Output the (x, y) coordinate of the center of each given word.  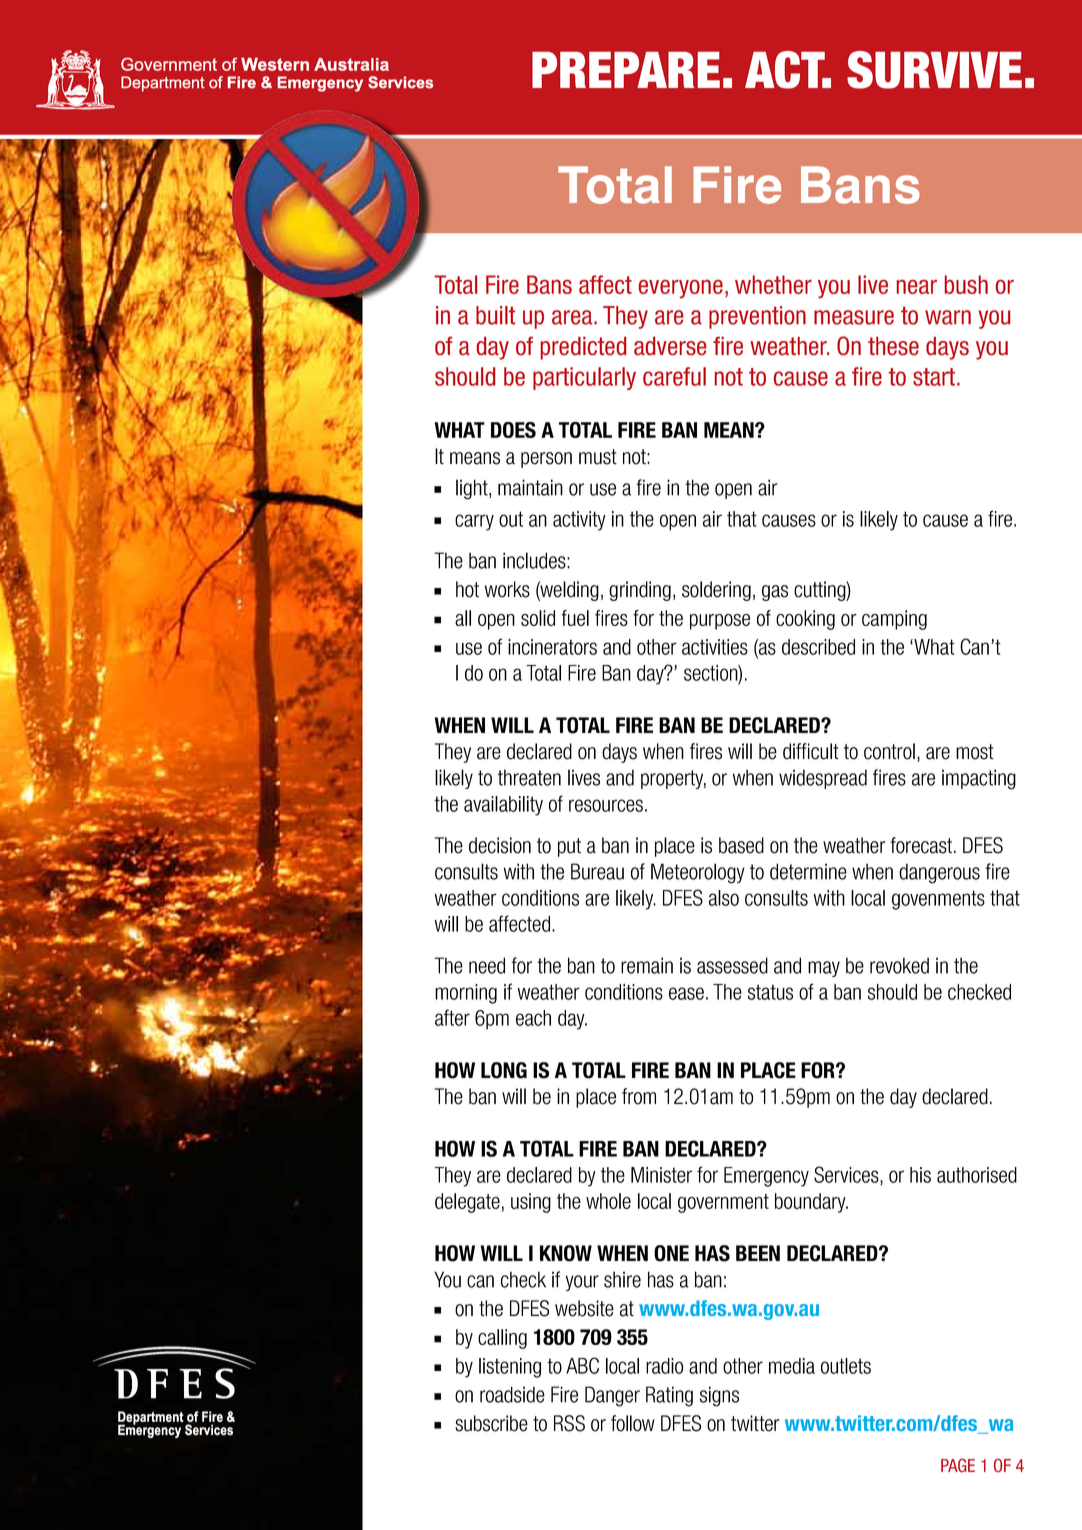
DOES (513, 430)
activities (715, 647)
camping (894, 620)
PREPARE (626, 70)
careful (674, 376)
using (531, 1203)
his (920, 1175)
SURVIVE (934, 70)
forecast (923, 845)
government (723, 1203)
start (935, 377)
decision (500, 845)
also (724, 898)
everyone (681, 289)
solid (538, 618)
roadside (512, 1394)
